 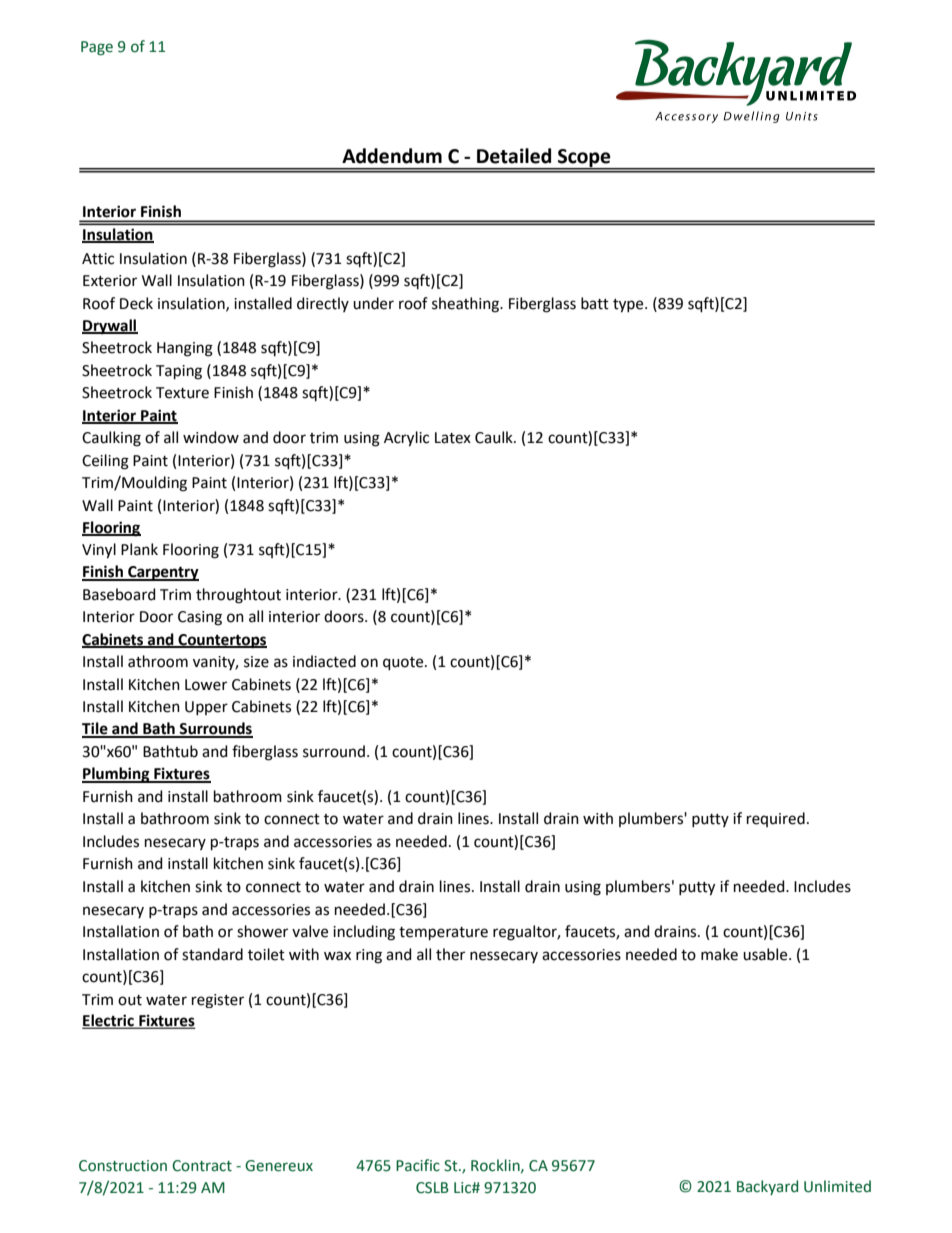 I want to click on Backyard, so click(x=767, y=1187).
